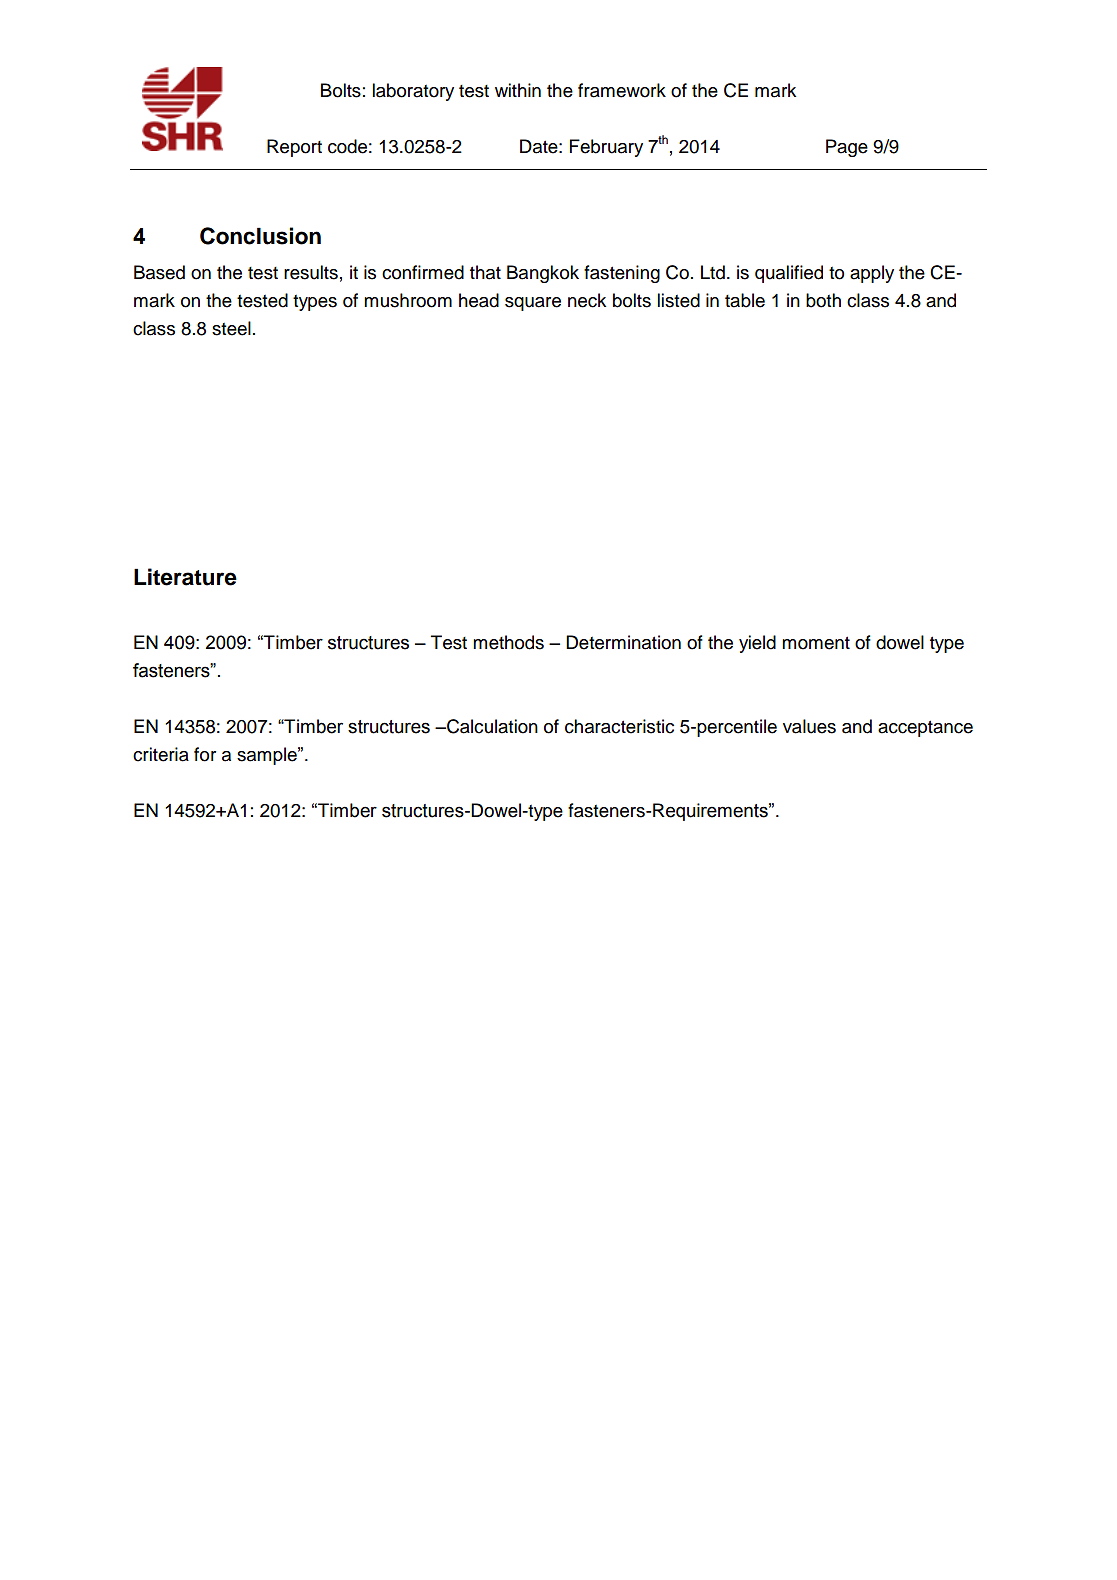  Describe the element at coordinates (508, 642) in the screenshot. I see `methods` at that location.
